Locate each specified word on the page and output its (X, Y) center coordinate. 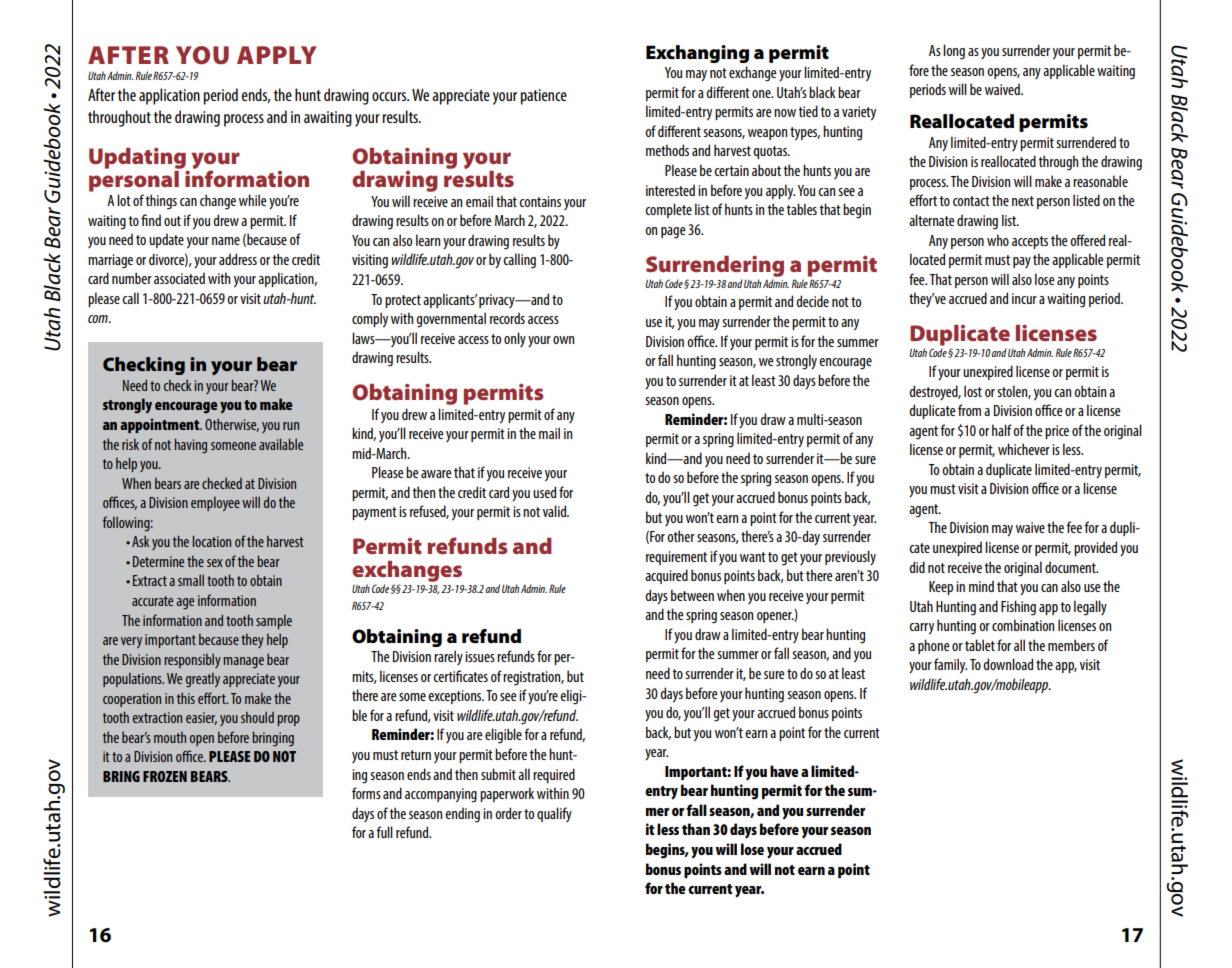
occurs (390, 96)
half (1002, 430)
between (692, 595)
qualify (554, 814)
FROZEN (165, 776)
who (998, 240)
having (191, 445)
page (673, 233)
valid (556, 511)
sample (274, 622)
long (954, 52)
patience (543, 97)
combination (1023, 625)
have (784, 771)
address (238, 259)
